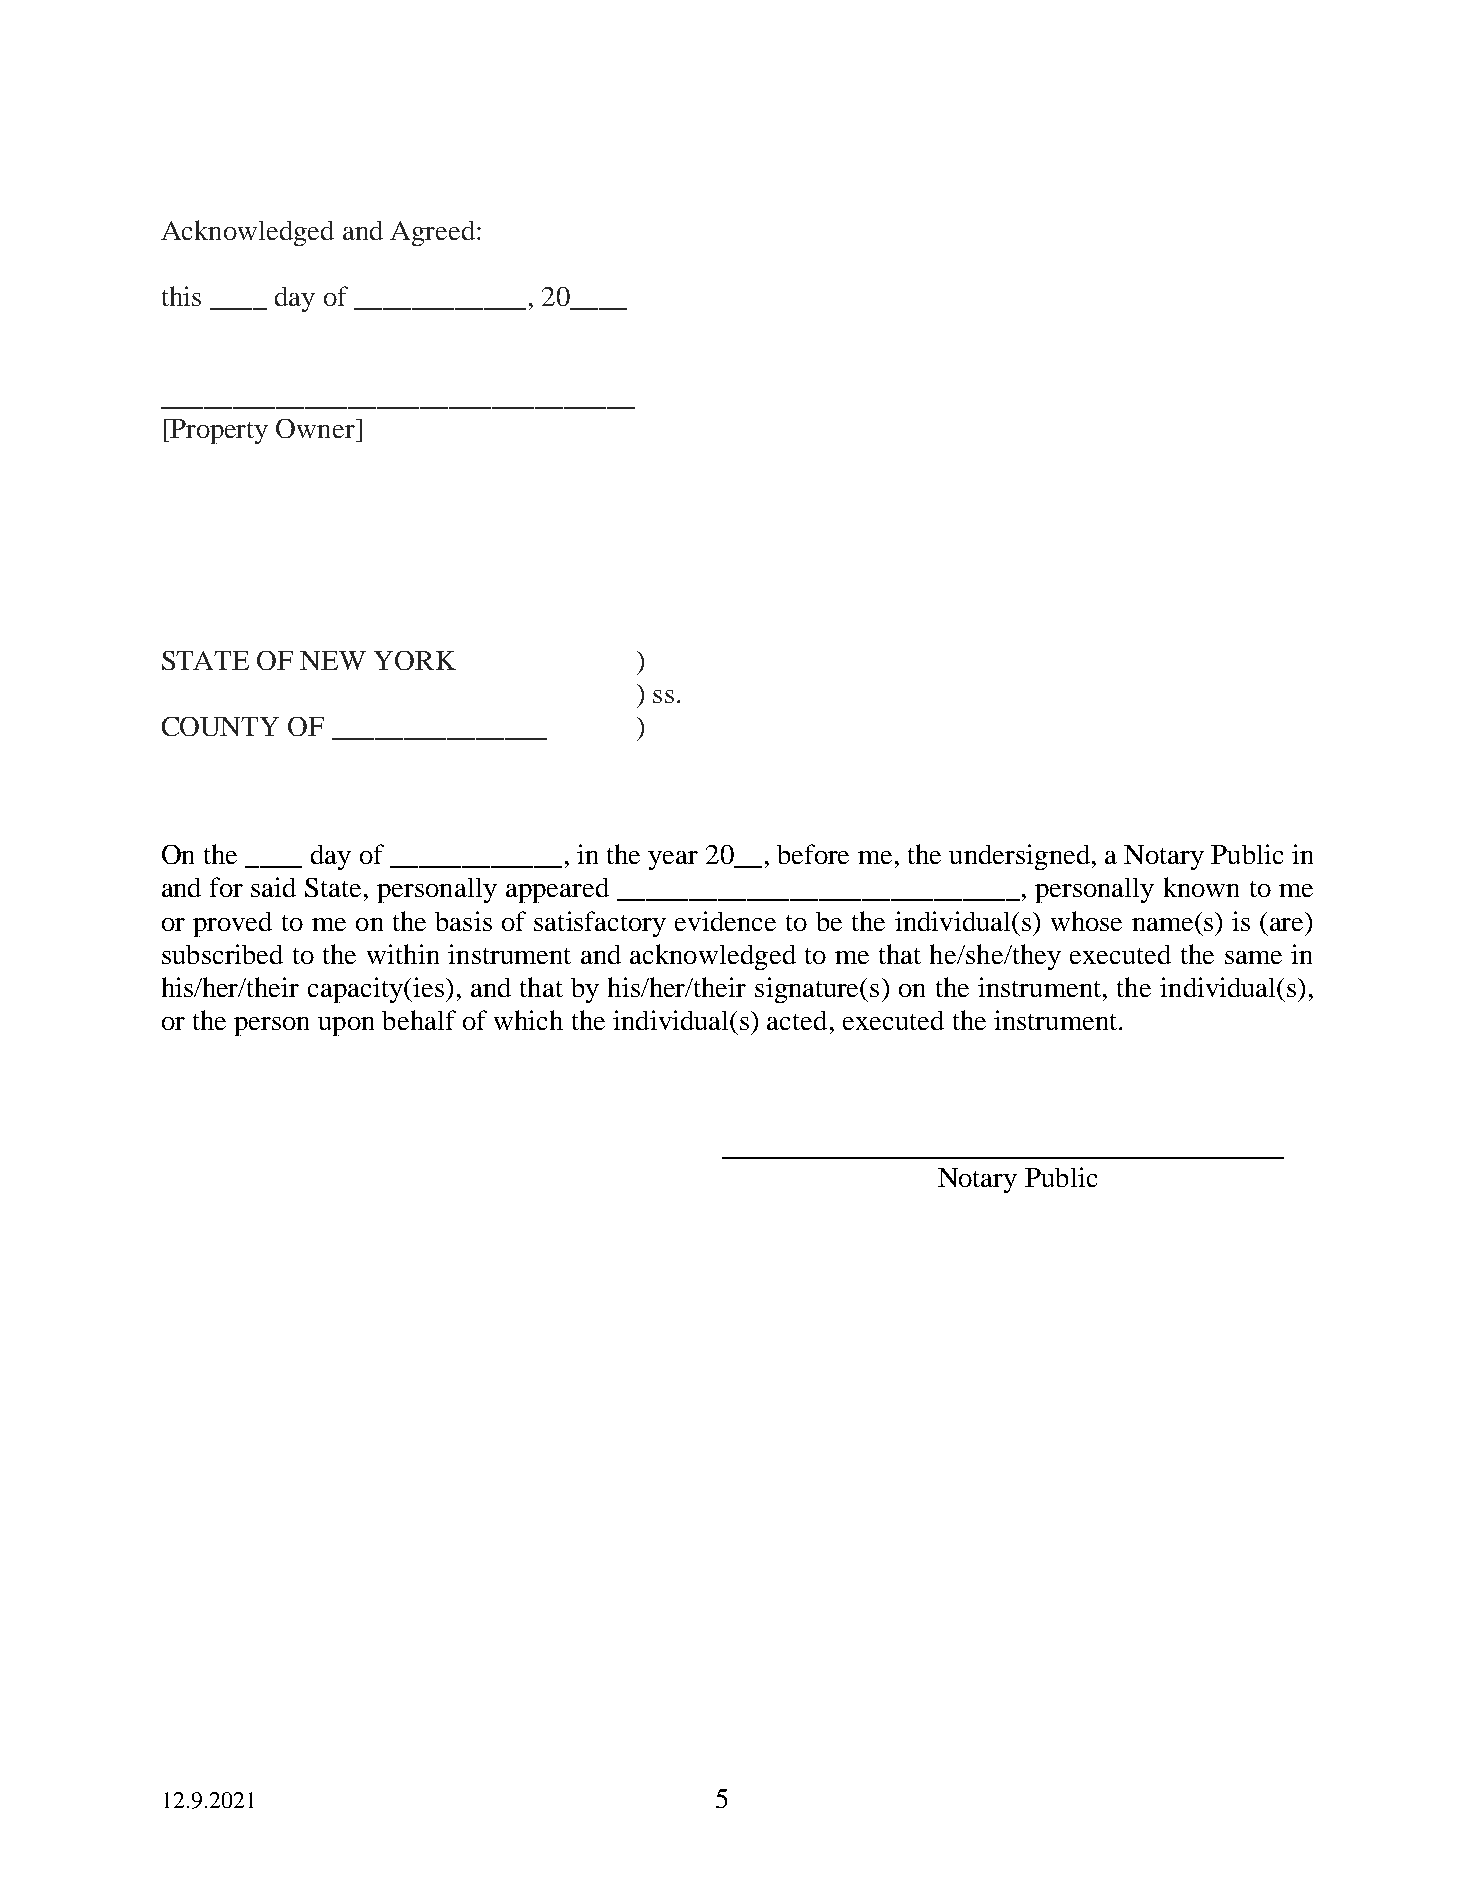  I want to click on undersigned, so click(1019, 857).
